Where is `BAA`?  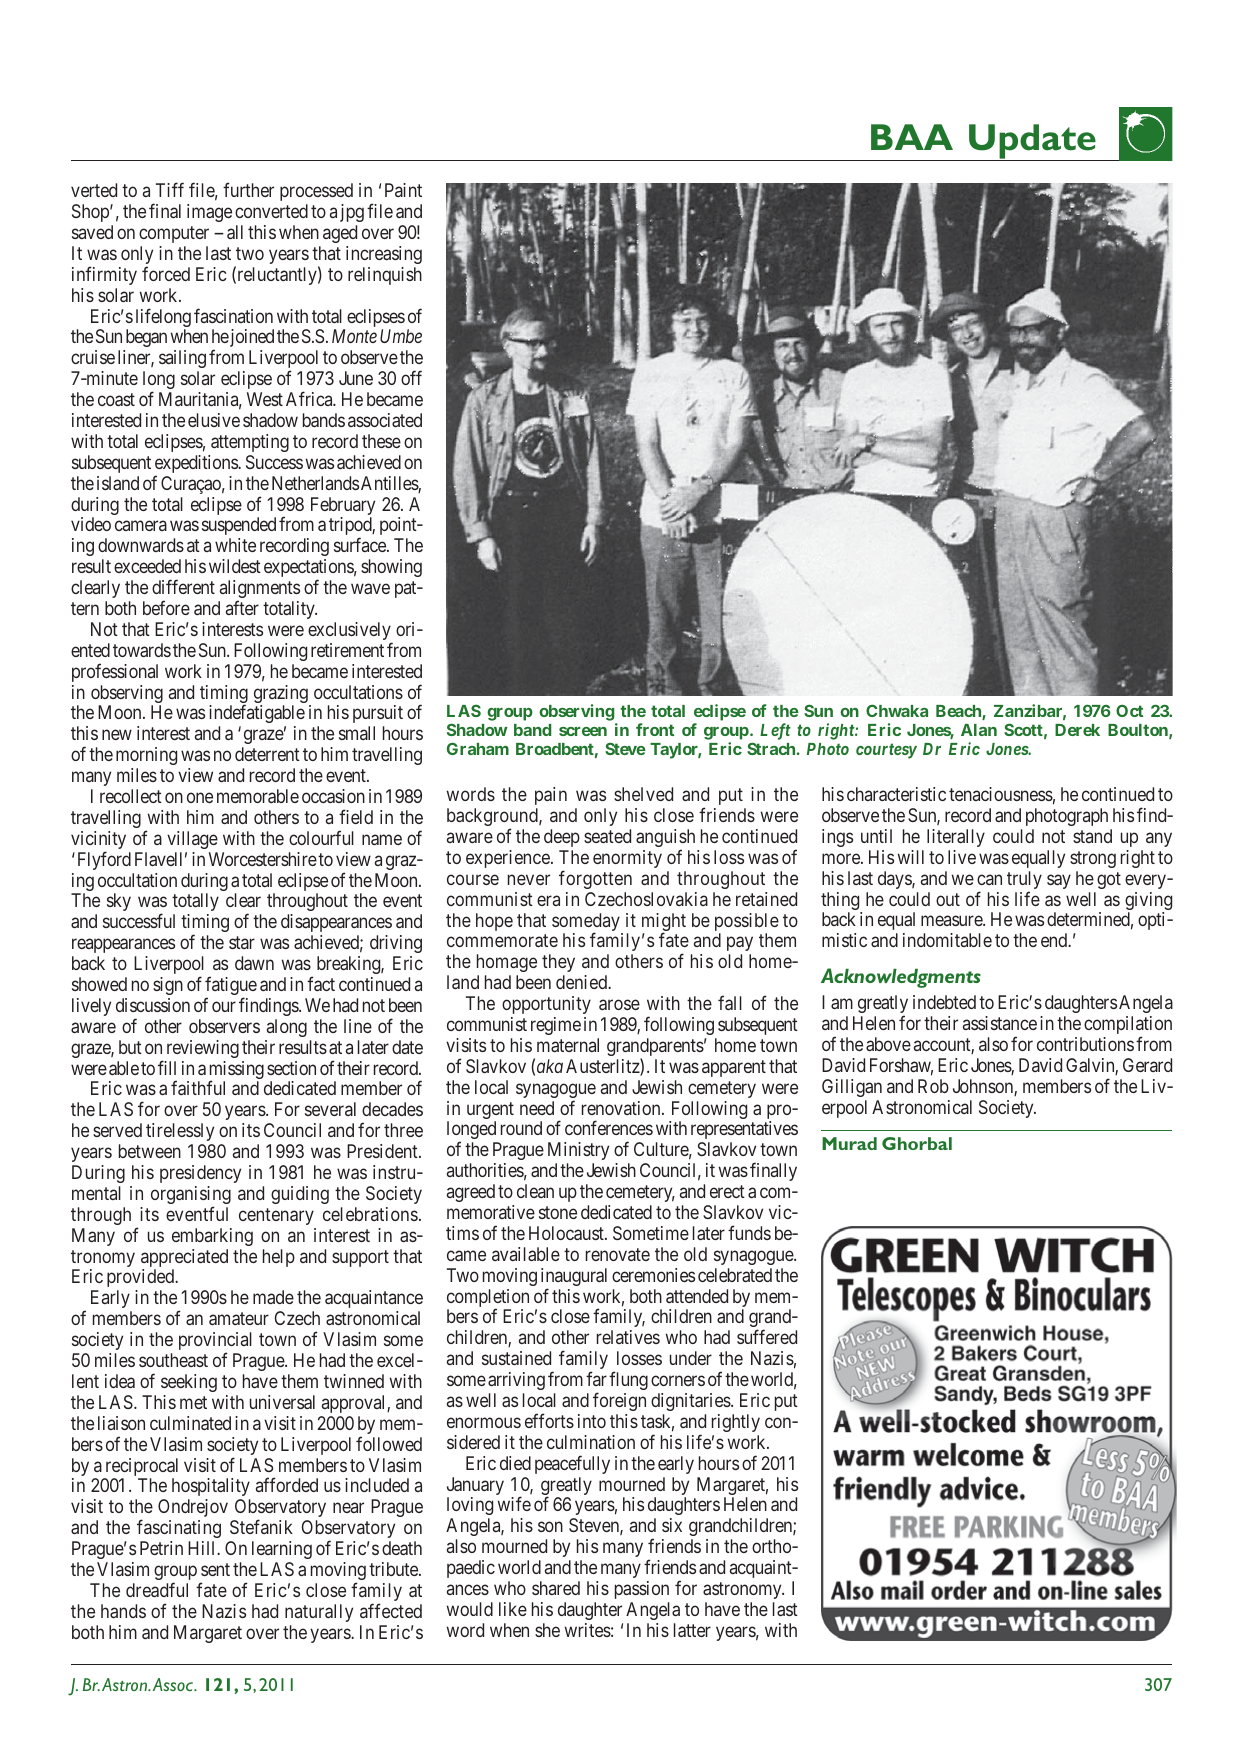
BAA is located at coordinates (912, 137).
